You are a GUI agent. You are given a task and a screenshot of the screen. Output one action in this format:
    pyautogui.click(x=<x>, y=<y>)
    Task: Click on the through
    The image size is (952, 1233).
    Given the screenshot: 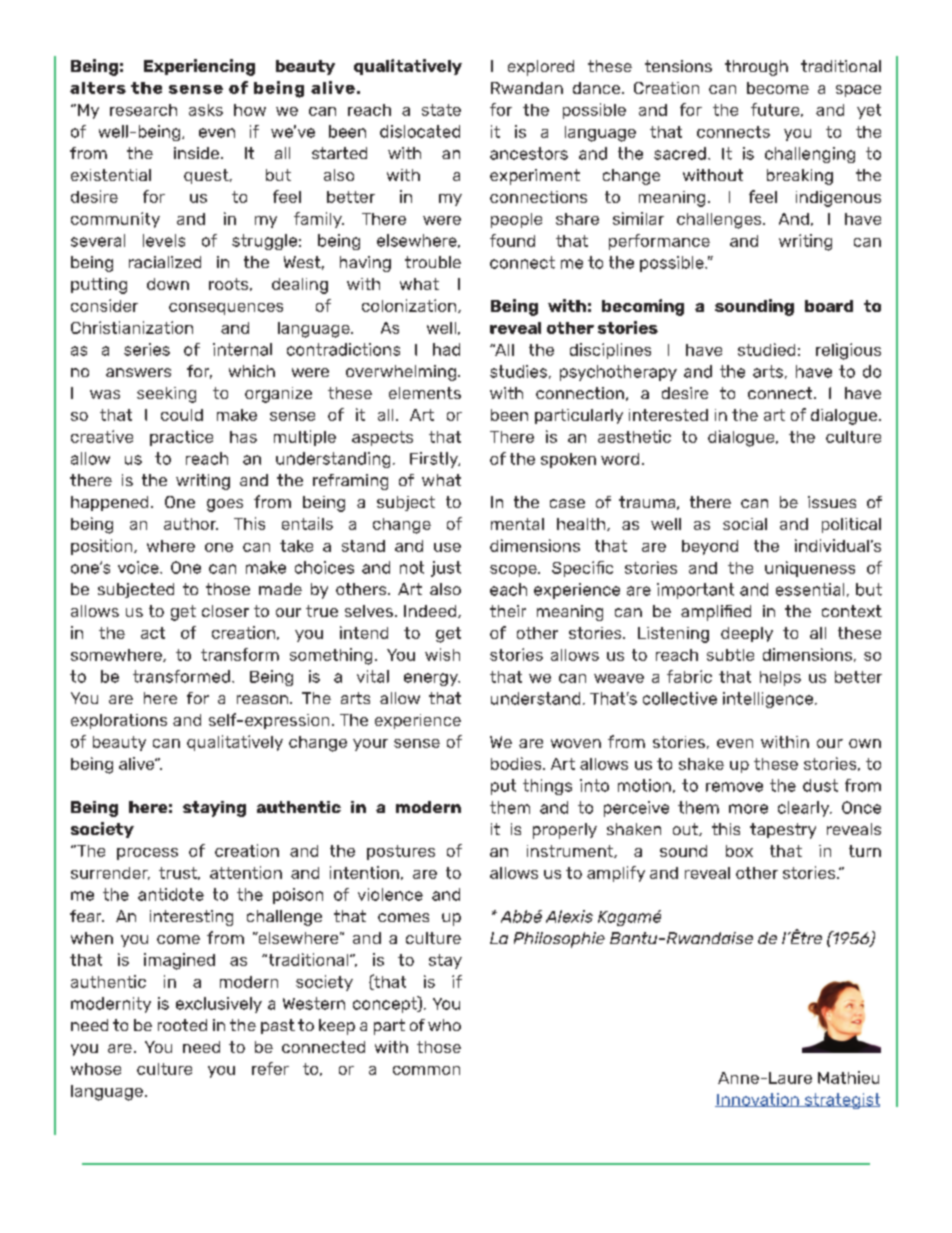 What is the action you would take?
    pyautogui.click(x=756, y=68)
